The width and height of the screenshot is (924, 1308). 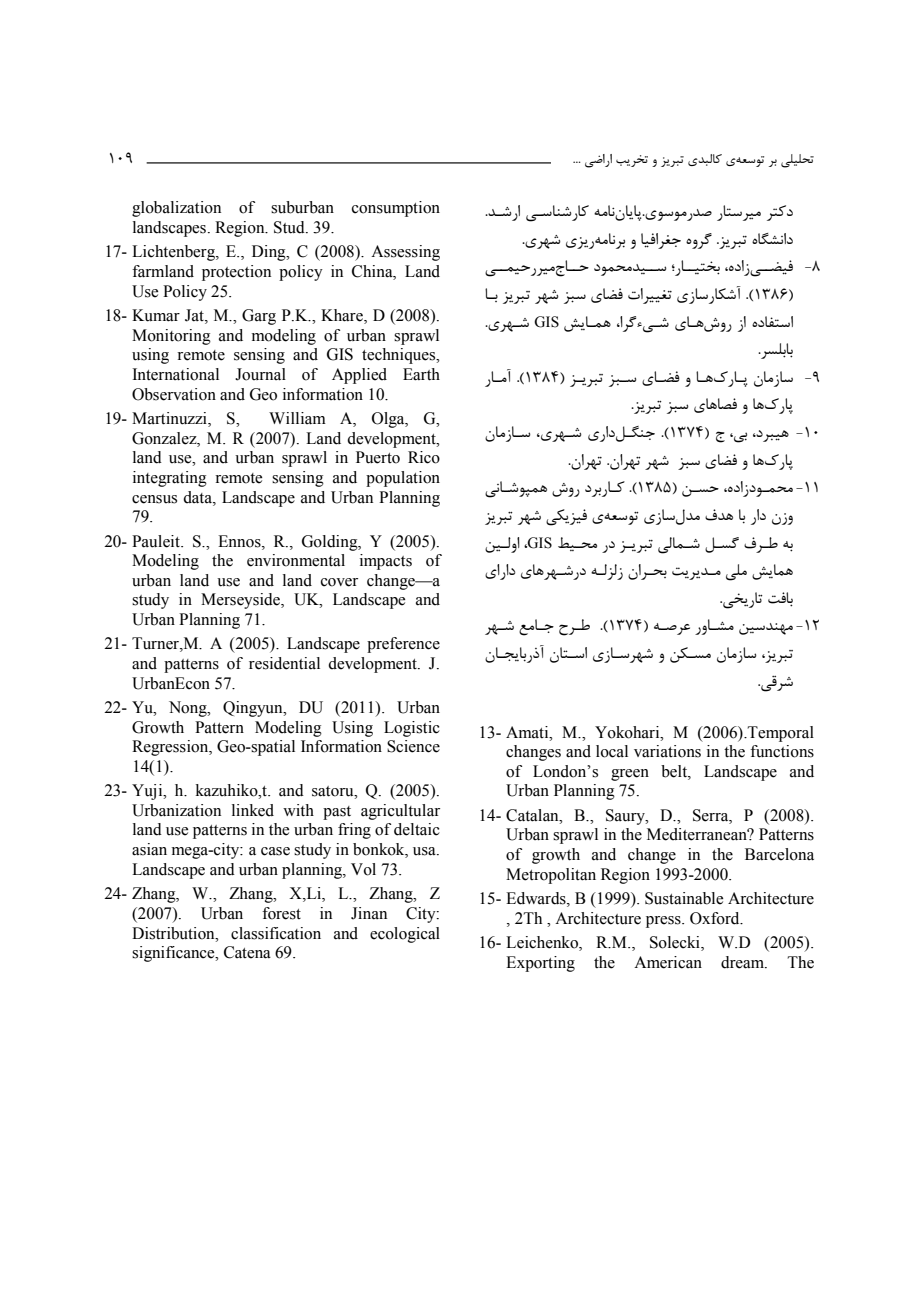 What do you see at coordinates (260, 374) in the screenshot?
I see `Journal` at bounding box center [260, 374].
